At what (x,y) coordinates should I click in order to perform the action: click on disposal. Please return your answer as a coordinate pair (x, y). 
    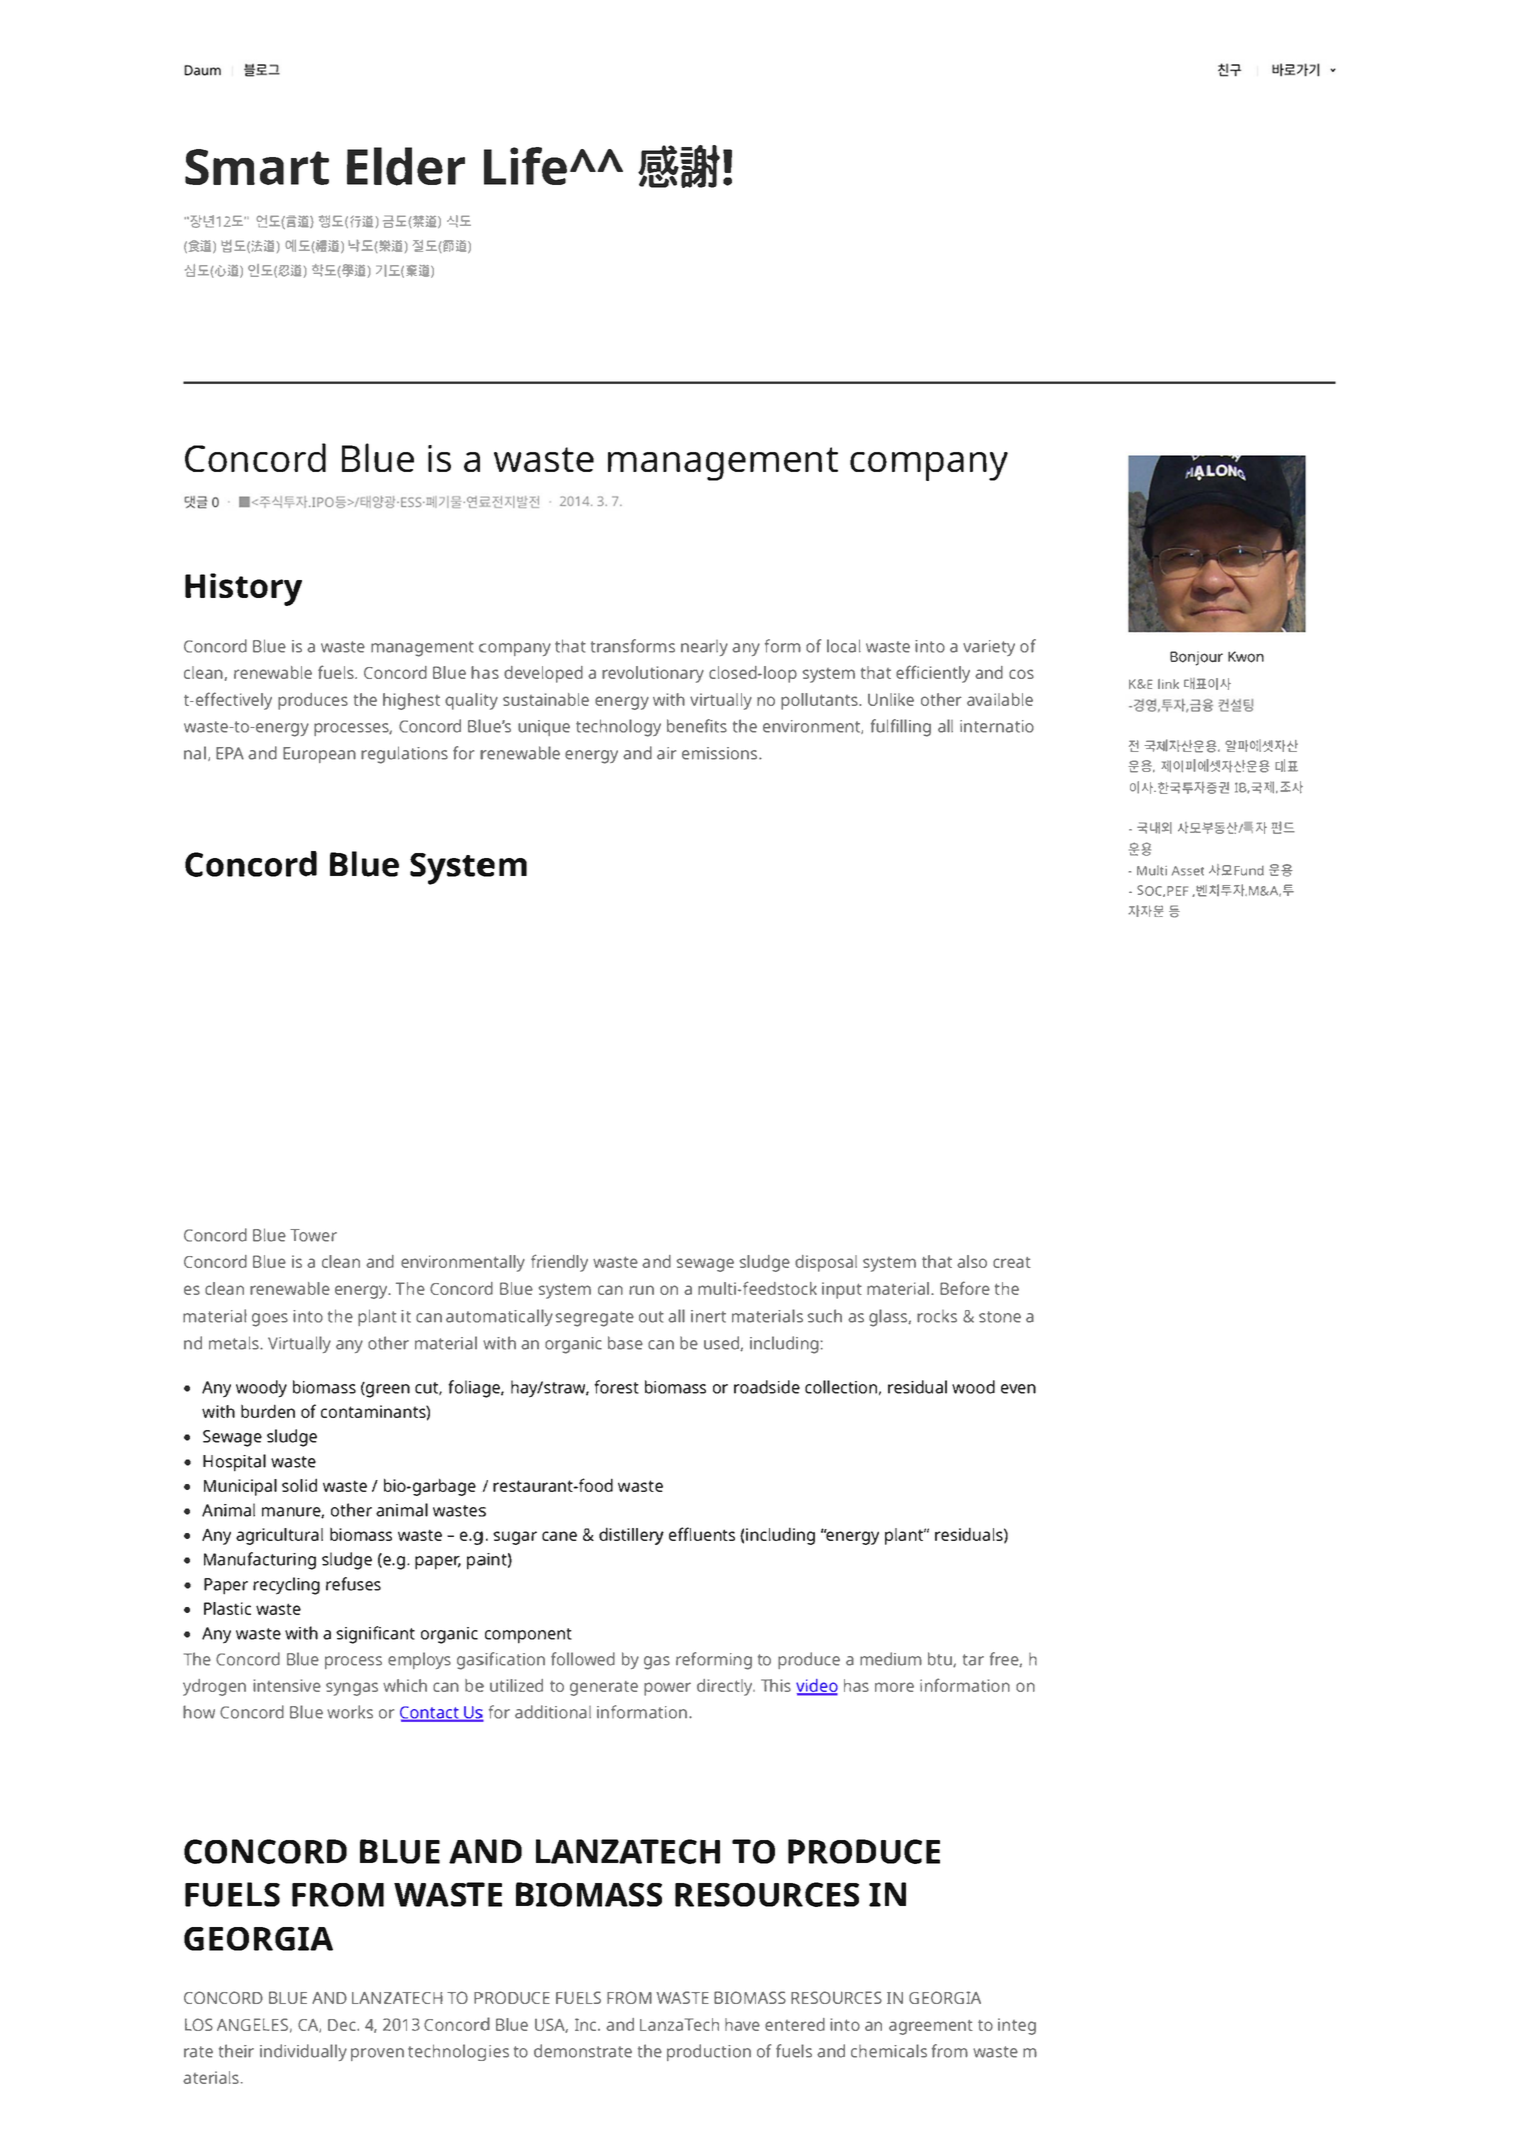
    Looking at the image, I should click on (826, 1263).
